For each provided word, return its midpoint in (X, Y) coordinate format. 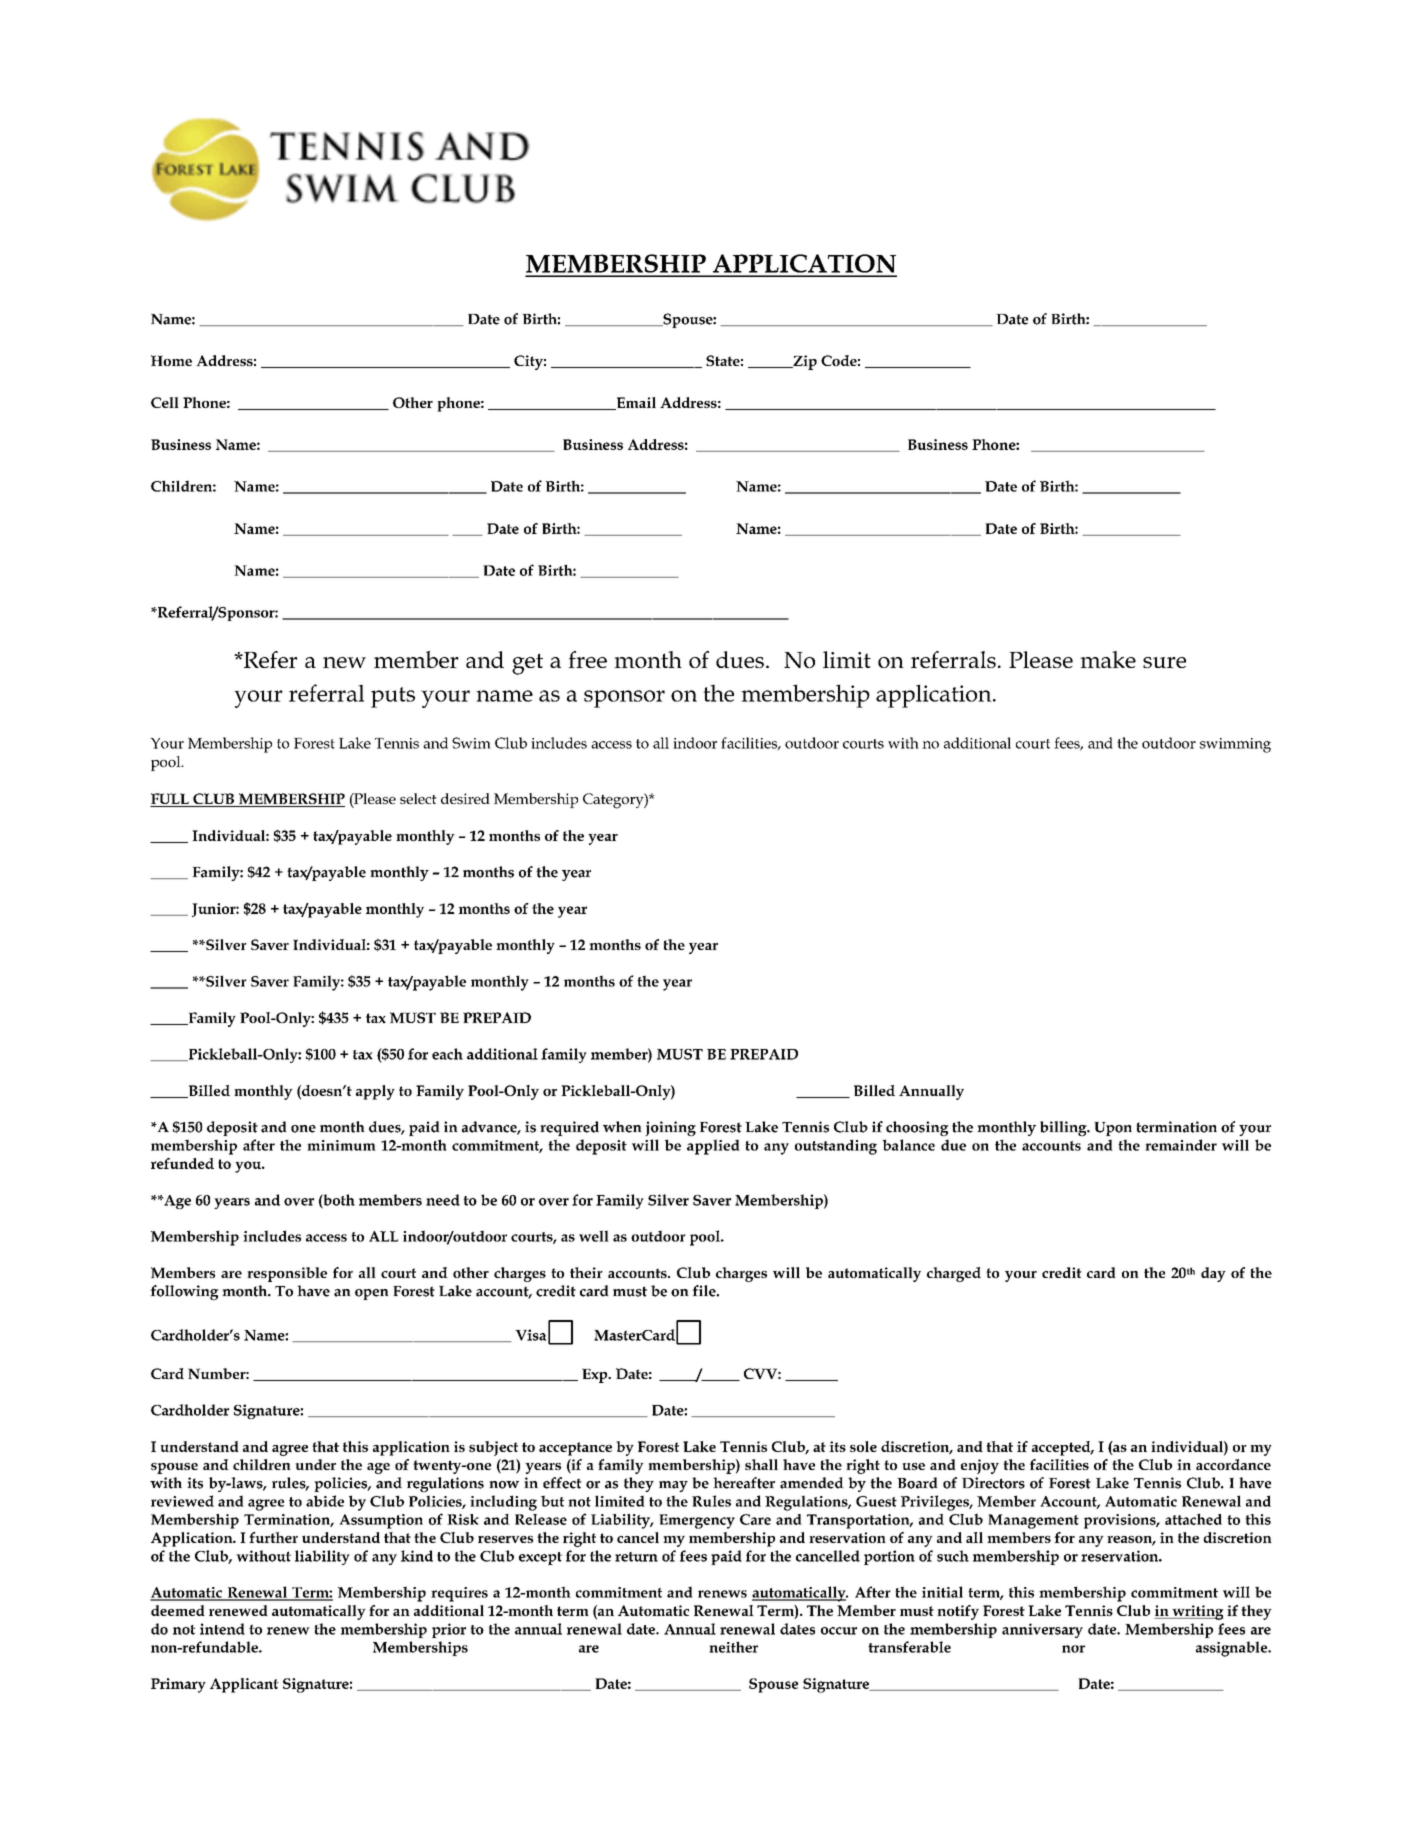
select (418, 798)
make (1108, 659)
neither (733, 1647)
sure (1164, 662)
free (587, 659)
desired (465, 798)
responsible (287, 1274)
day (1213, 1274)
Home (171, 360)
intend (222, 1629)
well (594, 1236)
